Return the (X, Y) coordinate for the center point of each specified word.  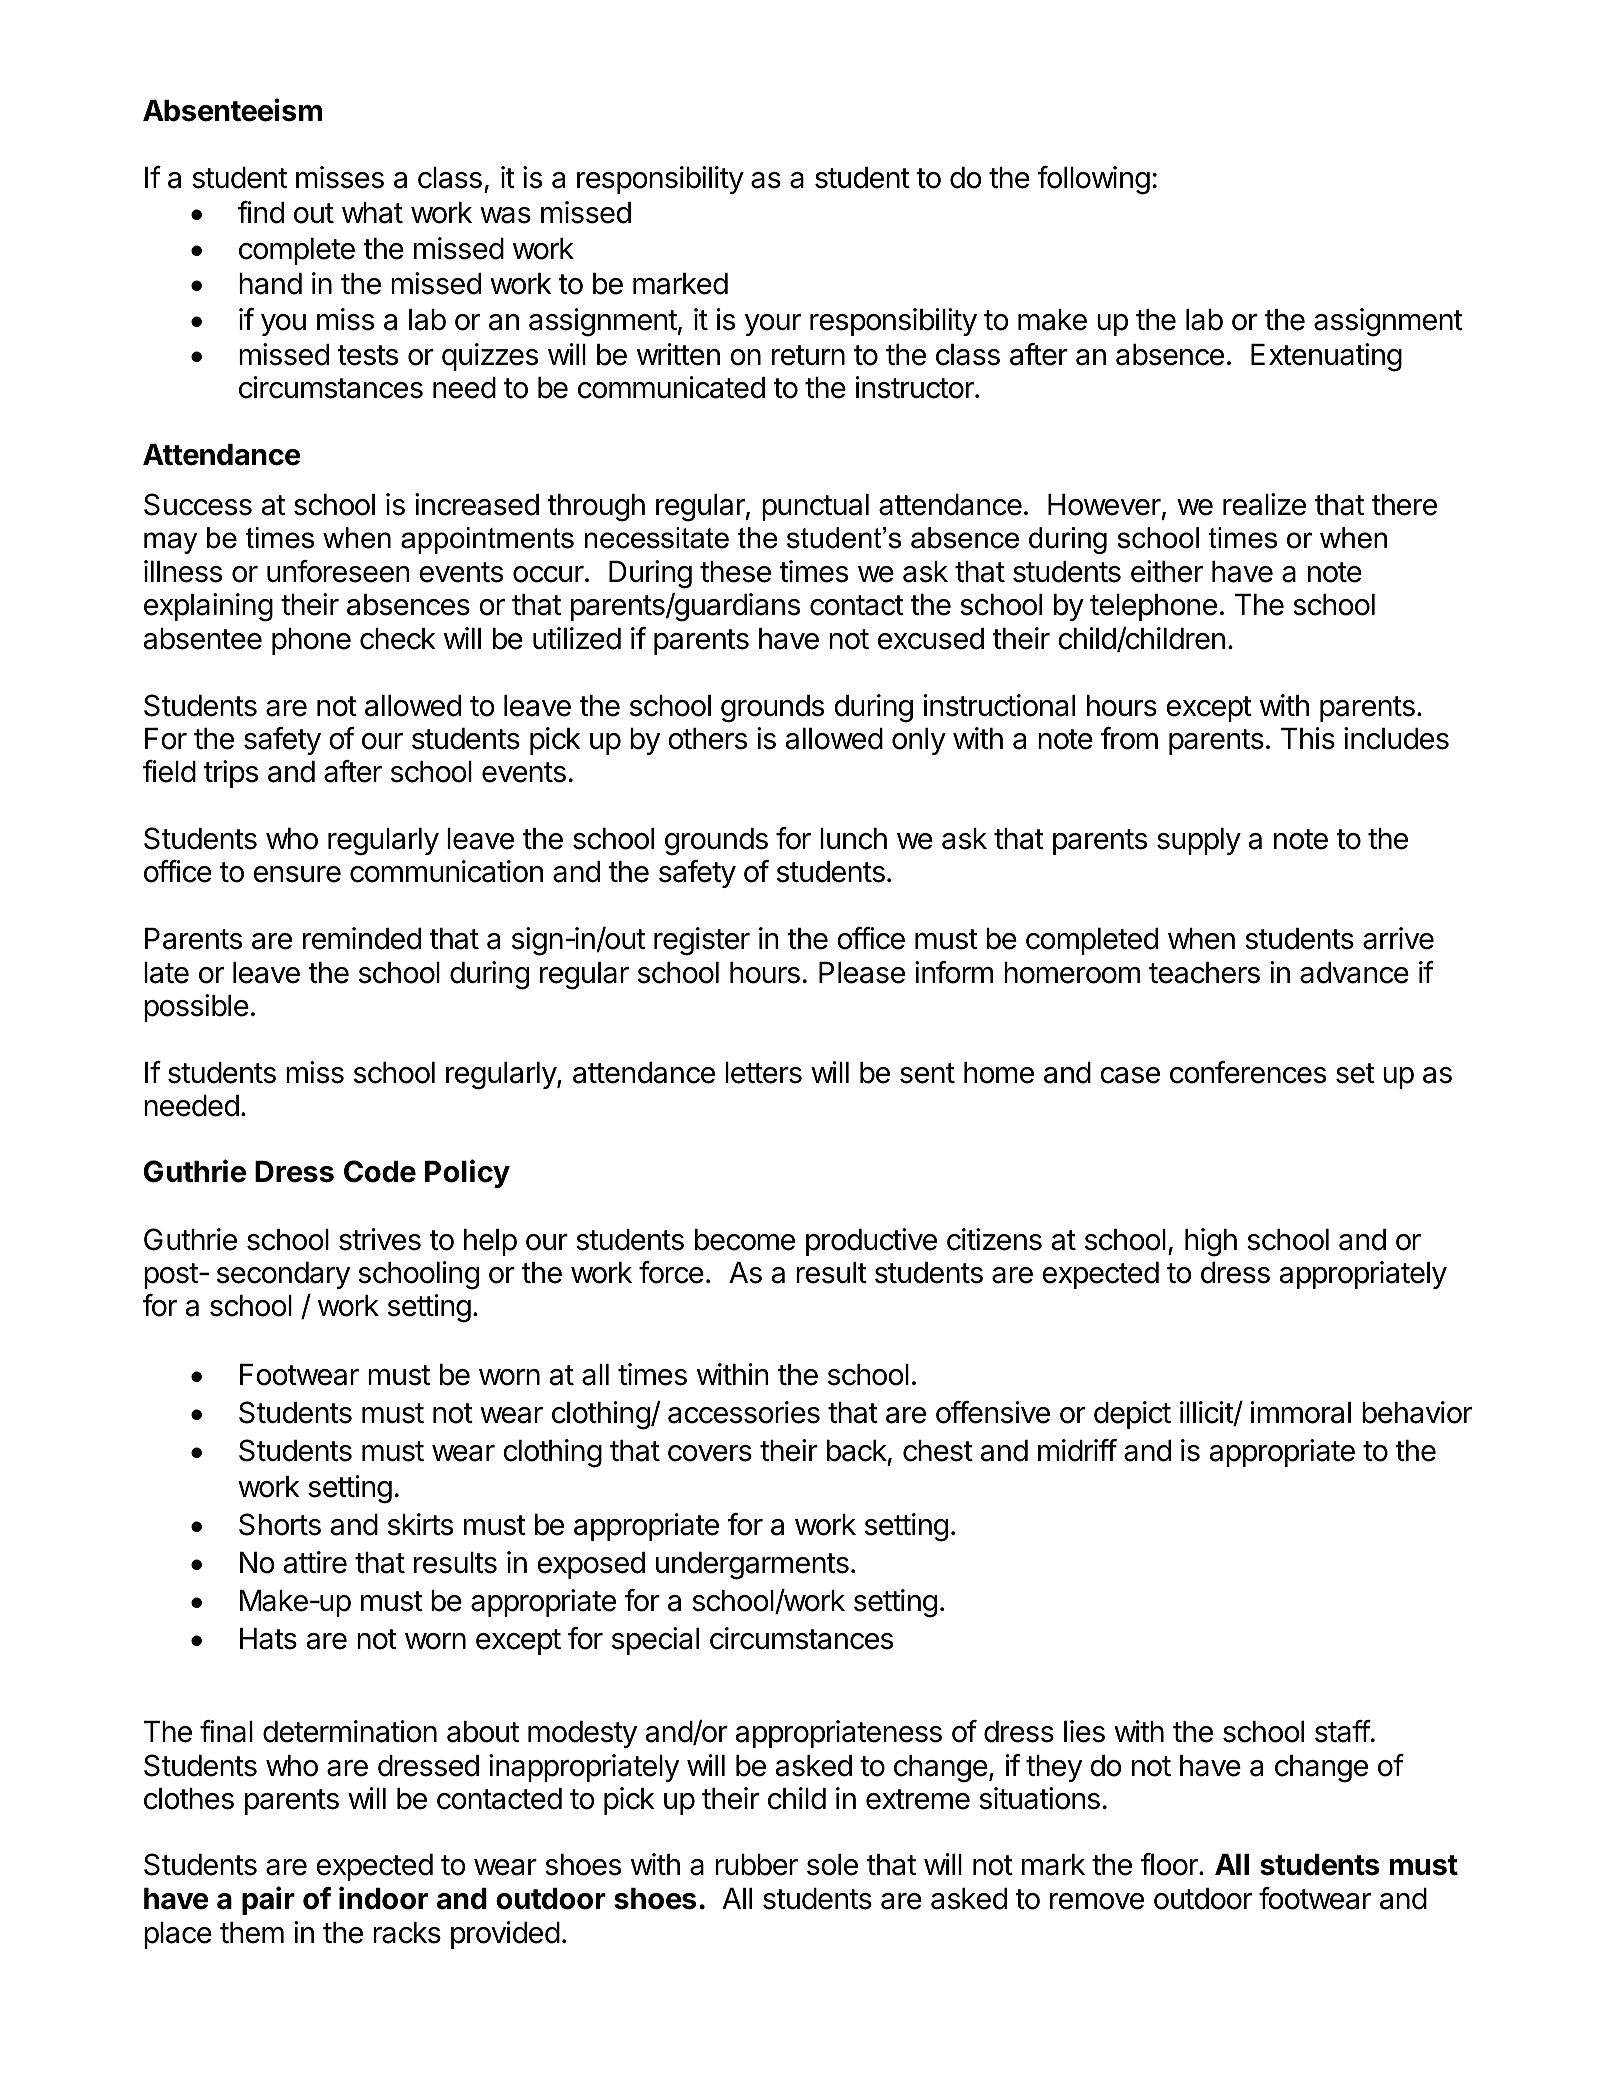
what (372, 213)
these (735, 572)
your (773, 325)
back (857, 1451)
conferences (1248, 1072)
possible (196, 1008)
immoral (1301, 1412)
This (1308, 738)
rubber (756, 1865)
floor (1170, 1864)
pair (268, 1900)
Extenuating (1326, 357)
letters (763, 1073)
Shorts (280, 1524)
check (398, 639)
